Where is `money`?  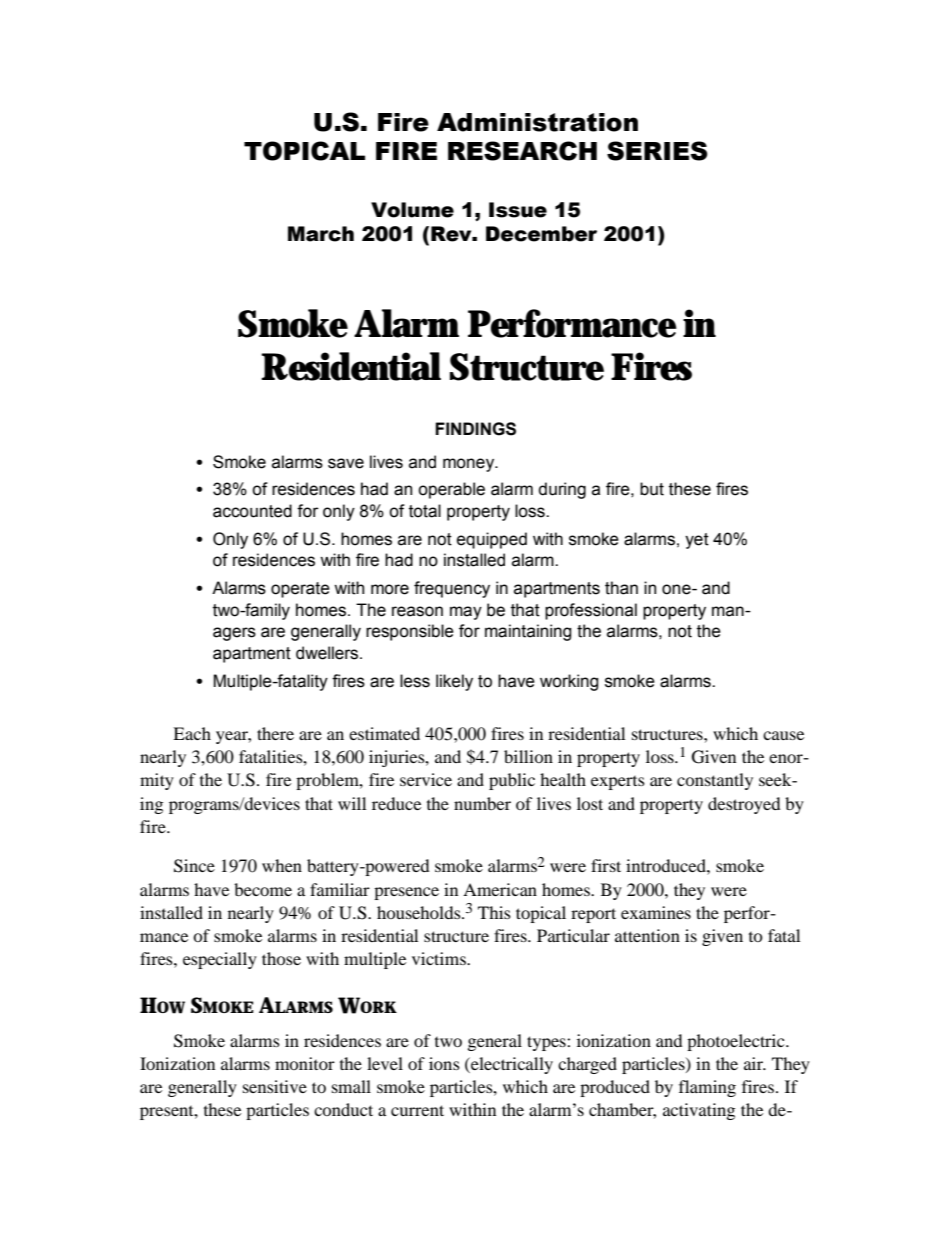
money is located at coordinates (470, 465).
